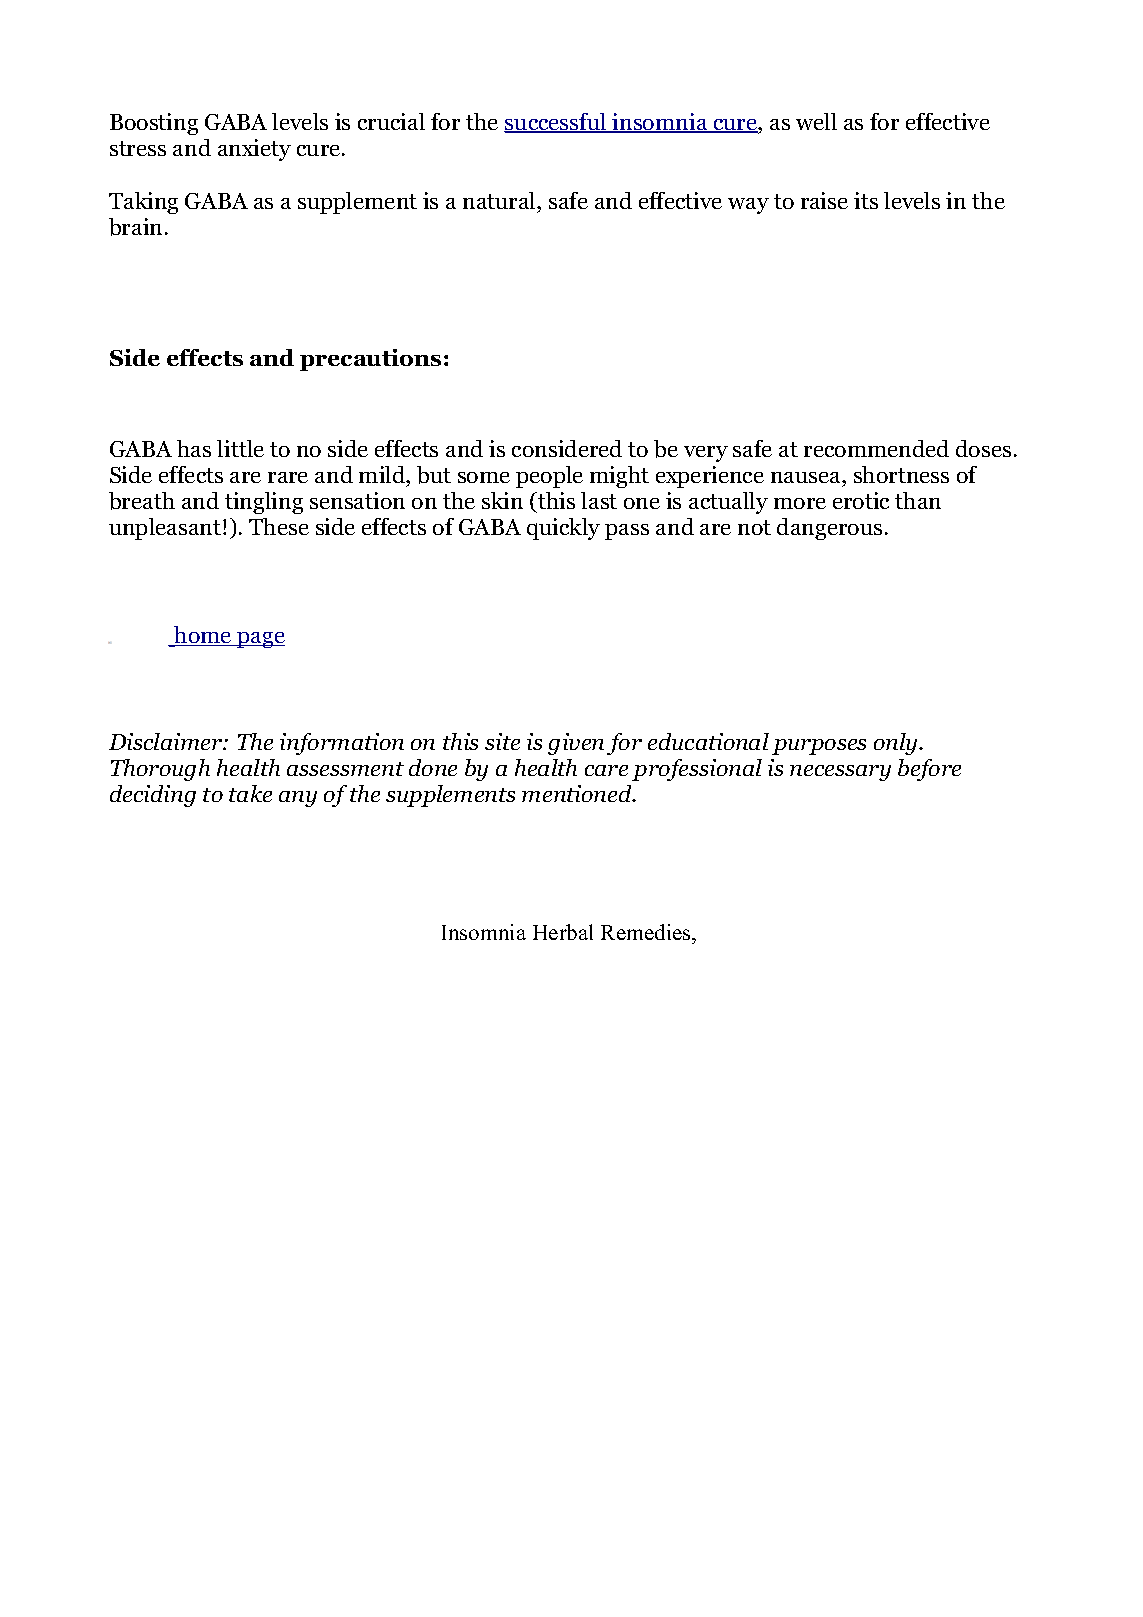  I want to click on brain, so click(135, 227).
